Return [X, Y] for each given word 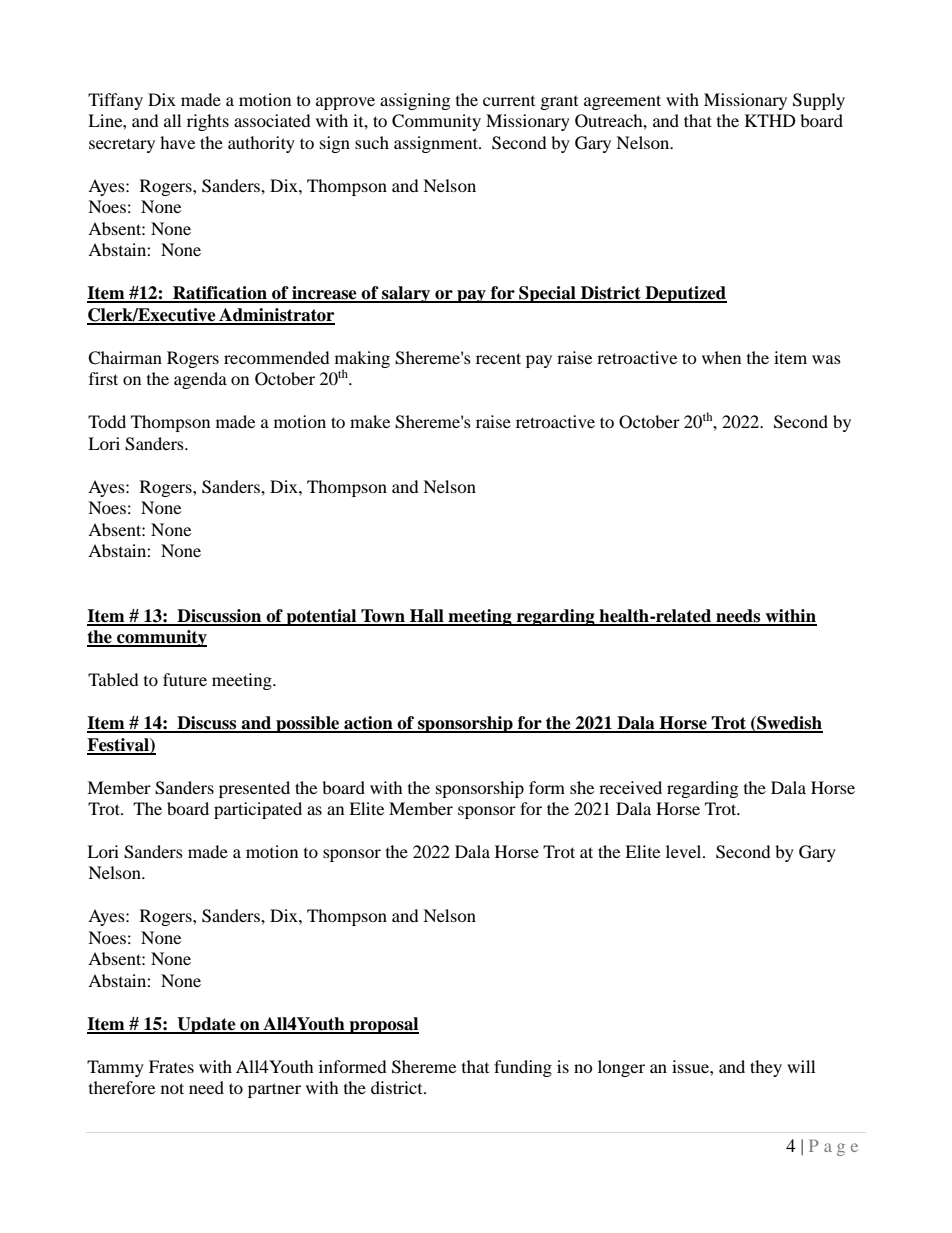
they [766, 1068]
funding [523, 1068]
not [172, 1088]
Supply [819, 101]
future [185, 679]
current [509, 101]
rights [208, 122]
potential [321, 617]
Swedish [789, 724]
